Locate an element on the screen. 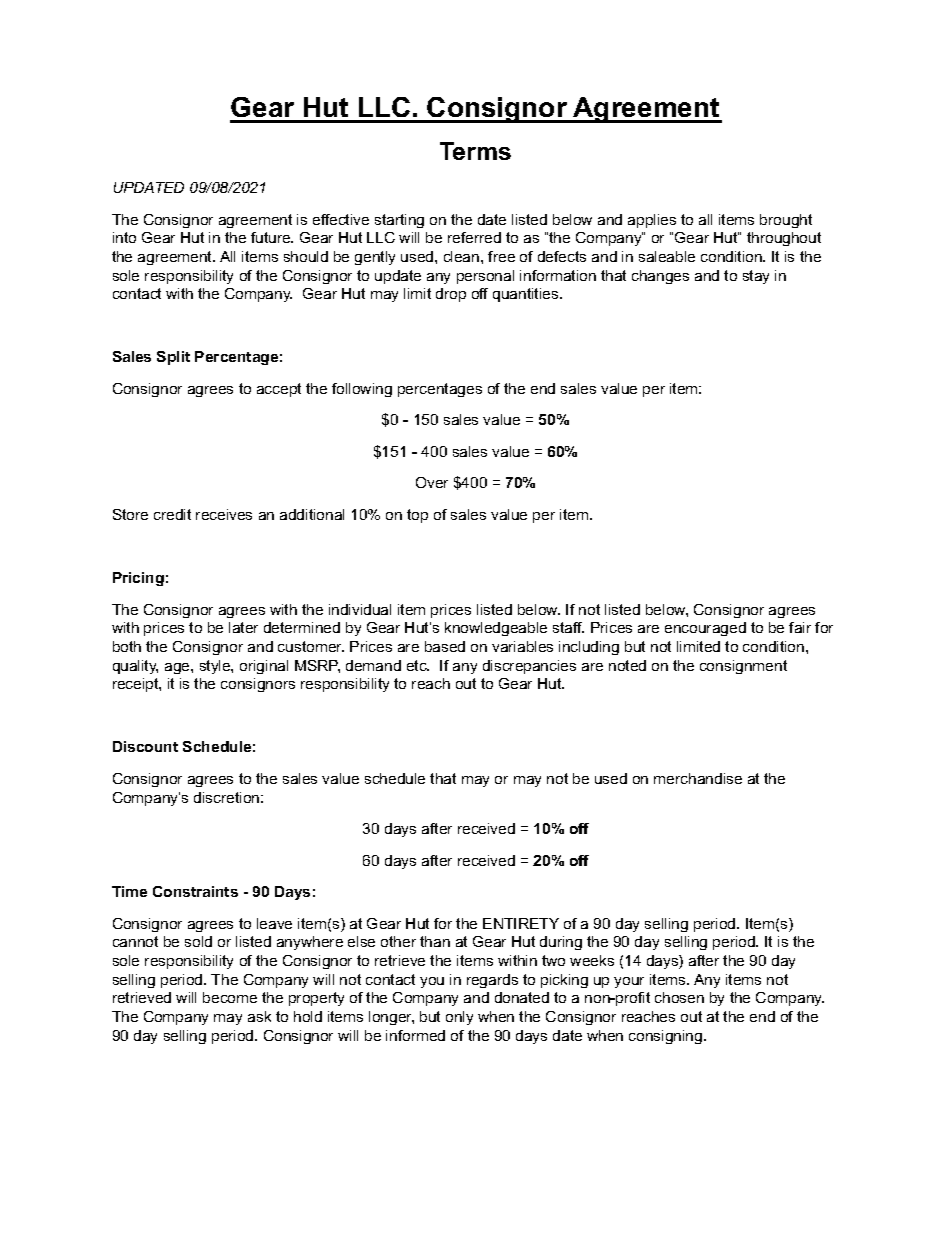 The image size is (952, 1233). chosen is located at coordinates (679, 997).
